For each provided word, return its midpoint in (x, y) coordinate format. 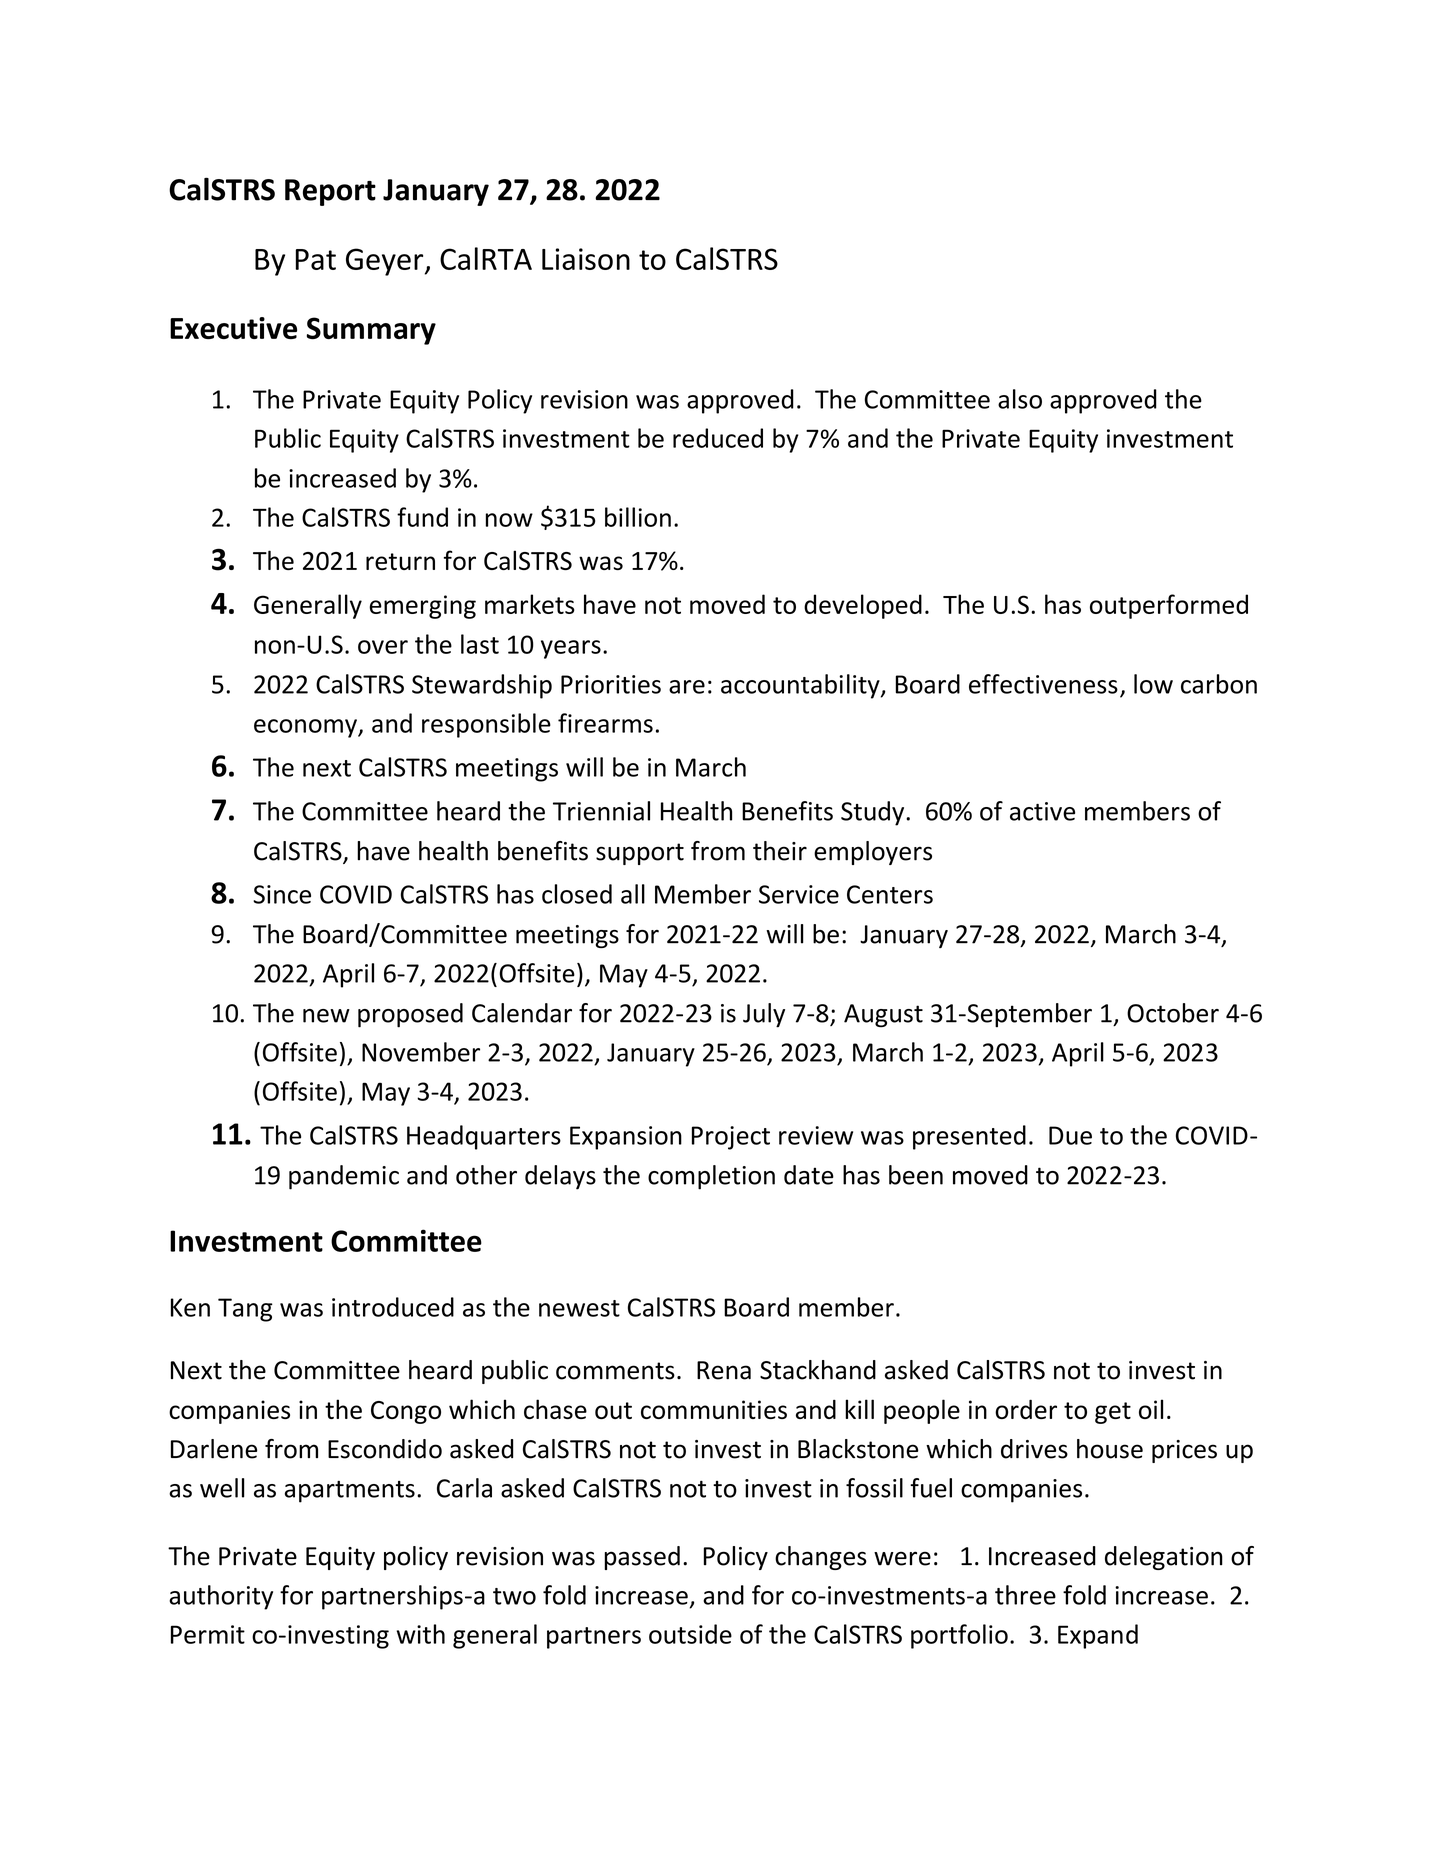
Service (799, 894)
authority (221, 1597)
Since (282, 894)
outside (690, 1634)
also (1020, 399)
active (1042, 811)
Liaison (586, 259)
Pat (316, 259)
